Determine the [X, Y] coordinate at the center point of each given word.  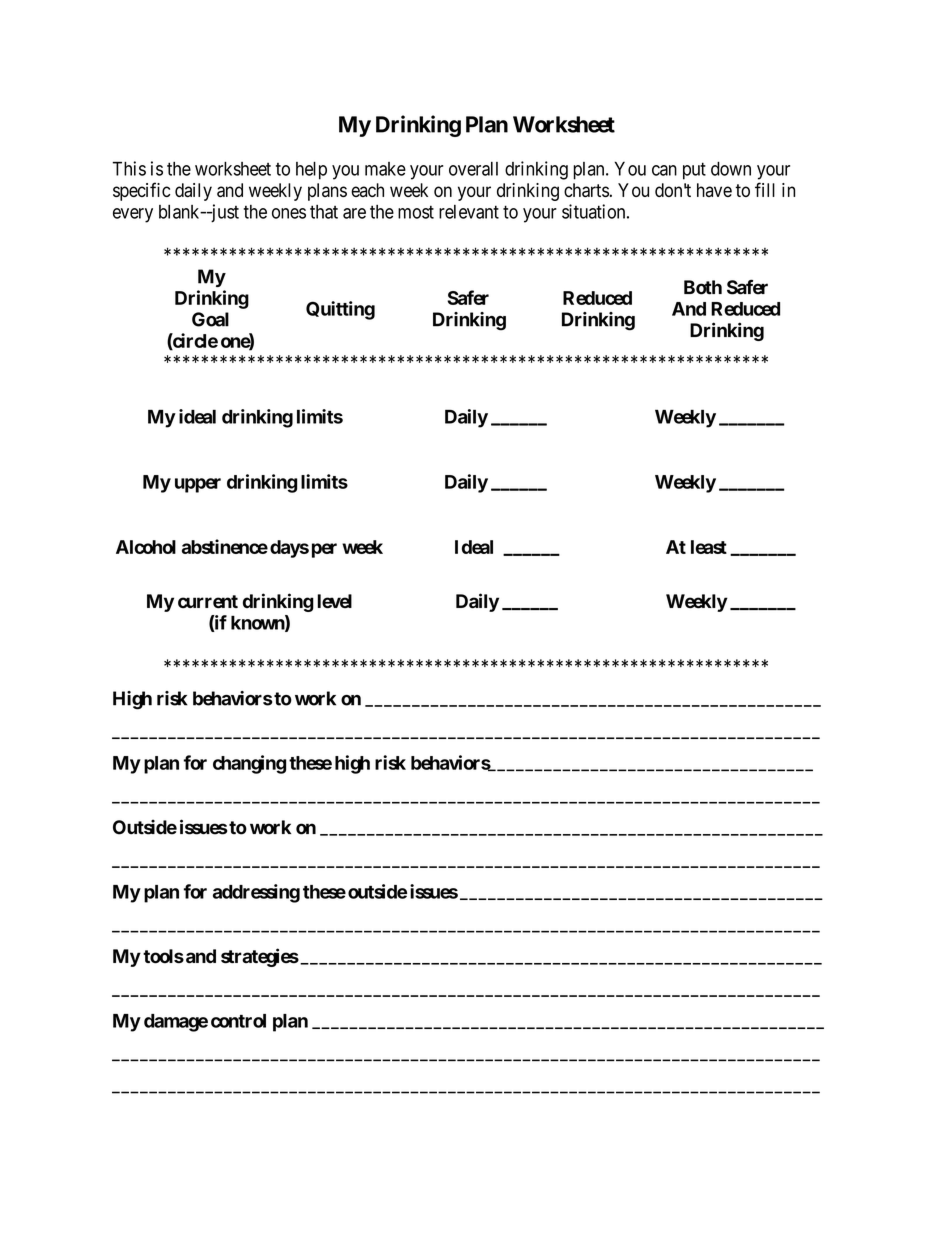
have [714, 190]
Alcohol [146, 547]
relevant [469, 212]
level [335, 601]
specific [141, 191]
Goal [210, 319]
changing [249, 764]
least [709, 547]
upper [198, 485]
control [238, 1021]
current [208, 602]
